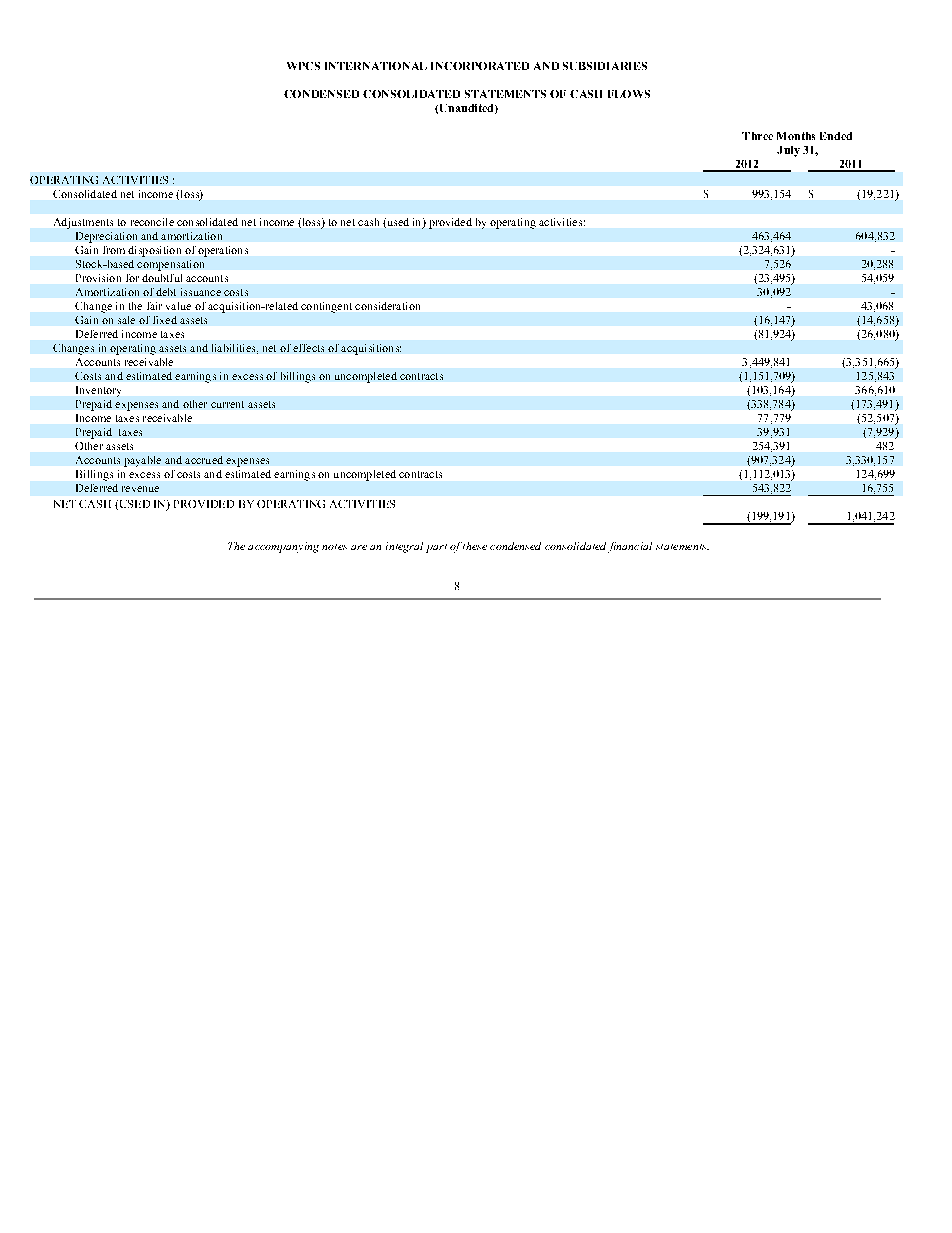 This screenshot has height=1233, width=952. What do you see at coordinates (387, 306) in the screenshot?
I see `consideration` at bounding box center [387, 306].
